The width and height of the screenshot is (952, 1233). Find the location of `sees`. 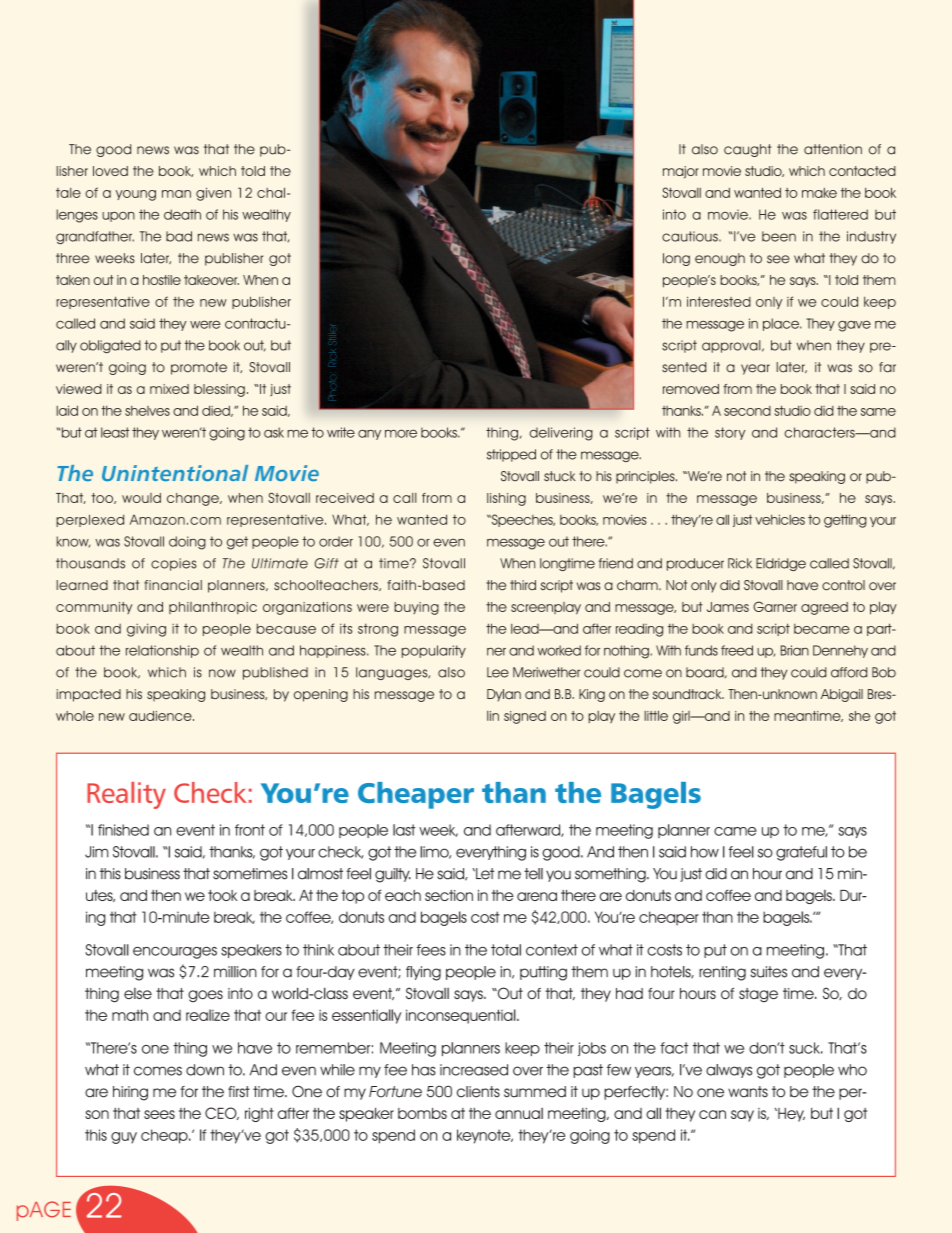

sees is located at coordinates (159, 1114).
